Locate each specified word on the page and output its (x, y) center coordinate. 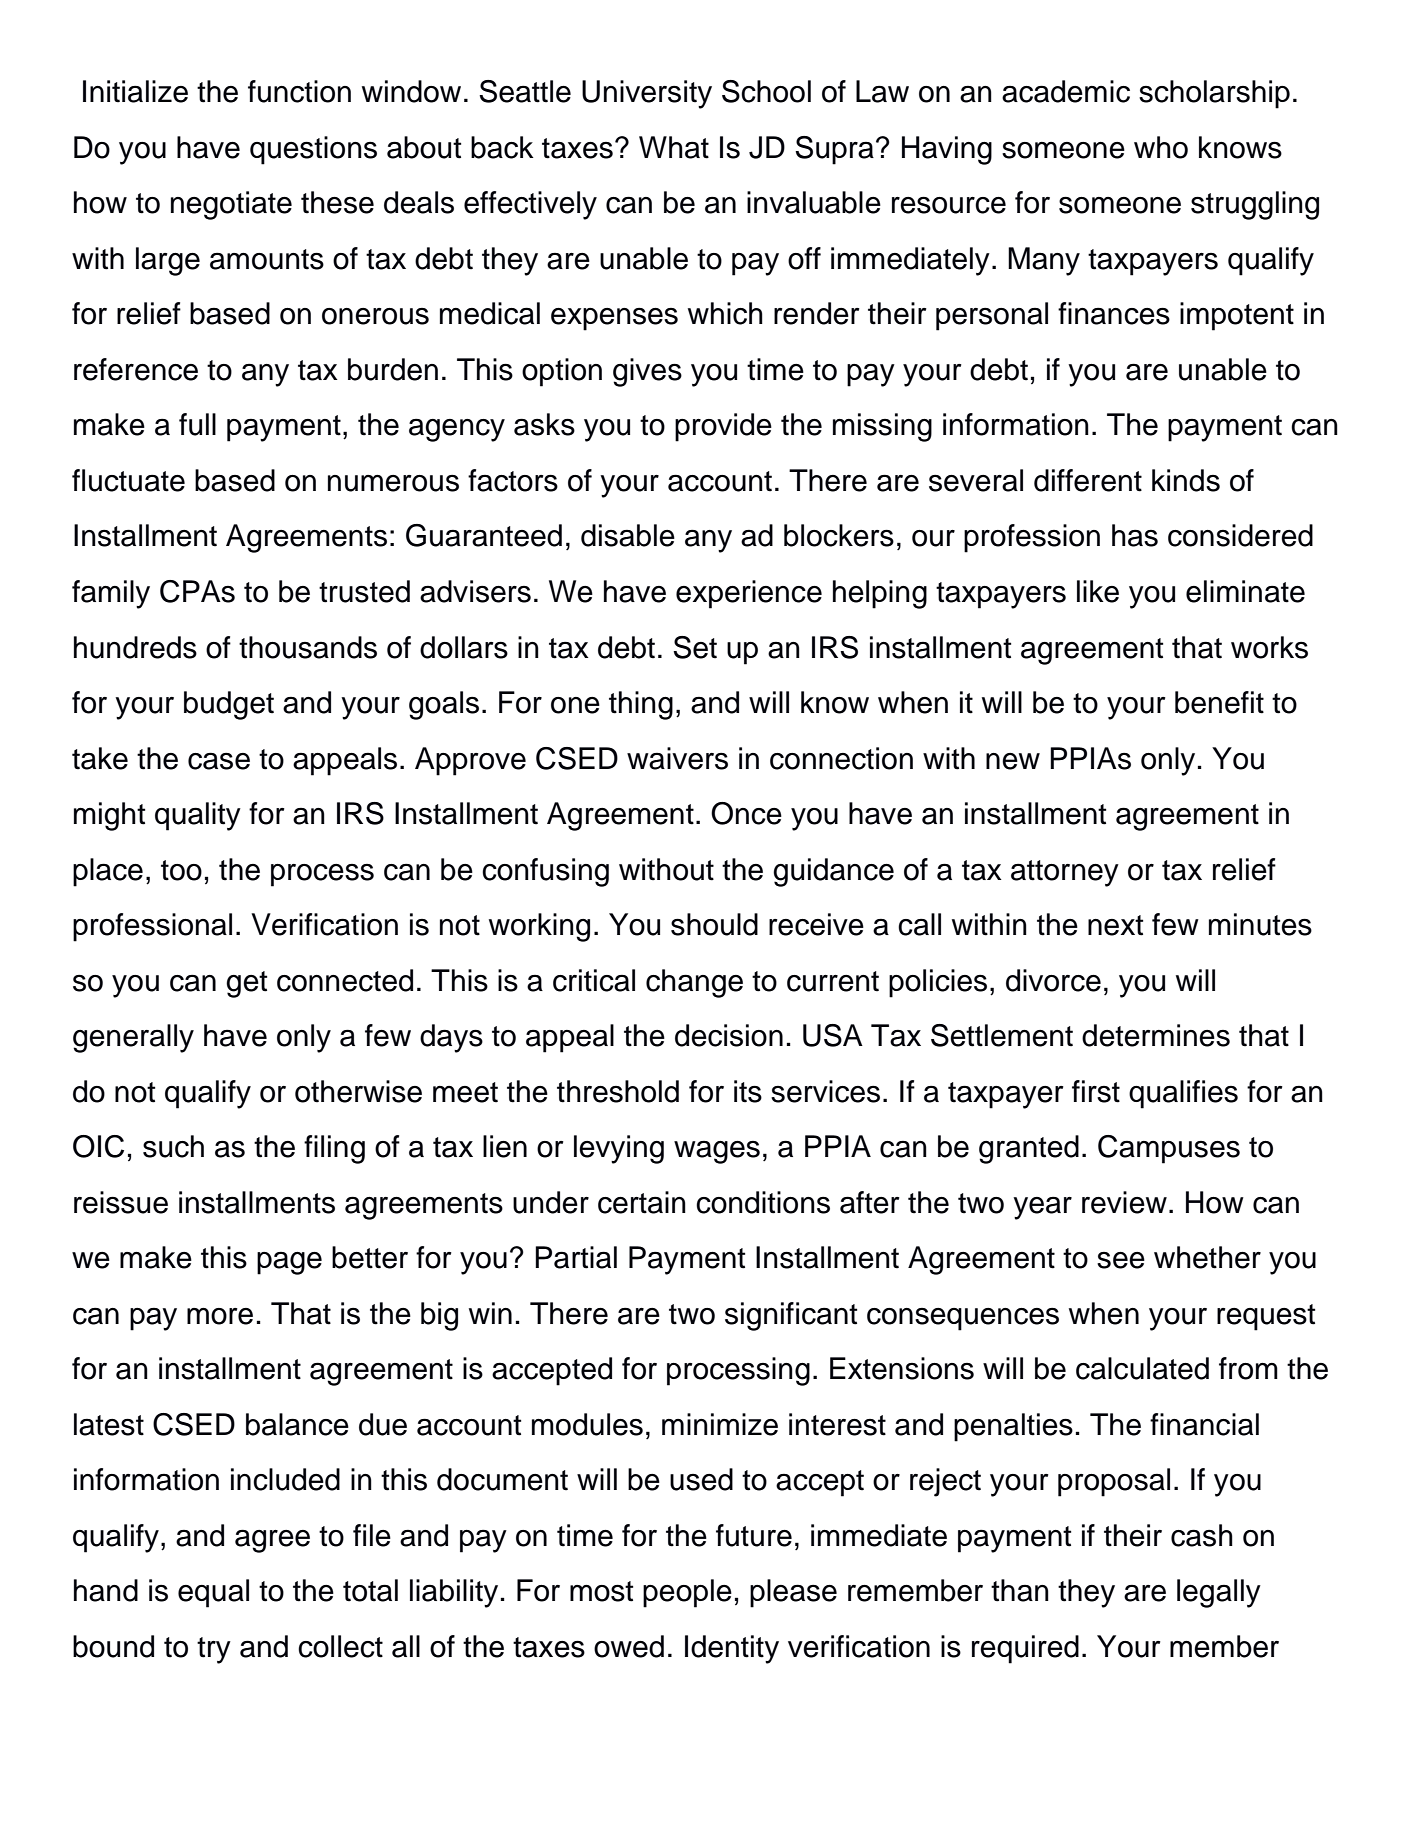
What (674, 147)
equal (213, 1593)
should (714, 924)
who (1161, 147)
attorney (1065, 873)
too (181, 870)
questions (313, 150)
